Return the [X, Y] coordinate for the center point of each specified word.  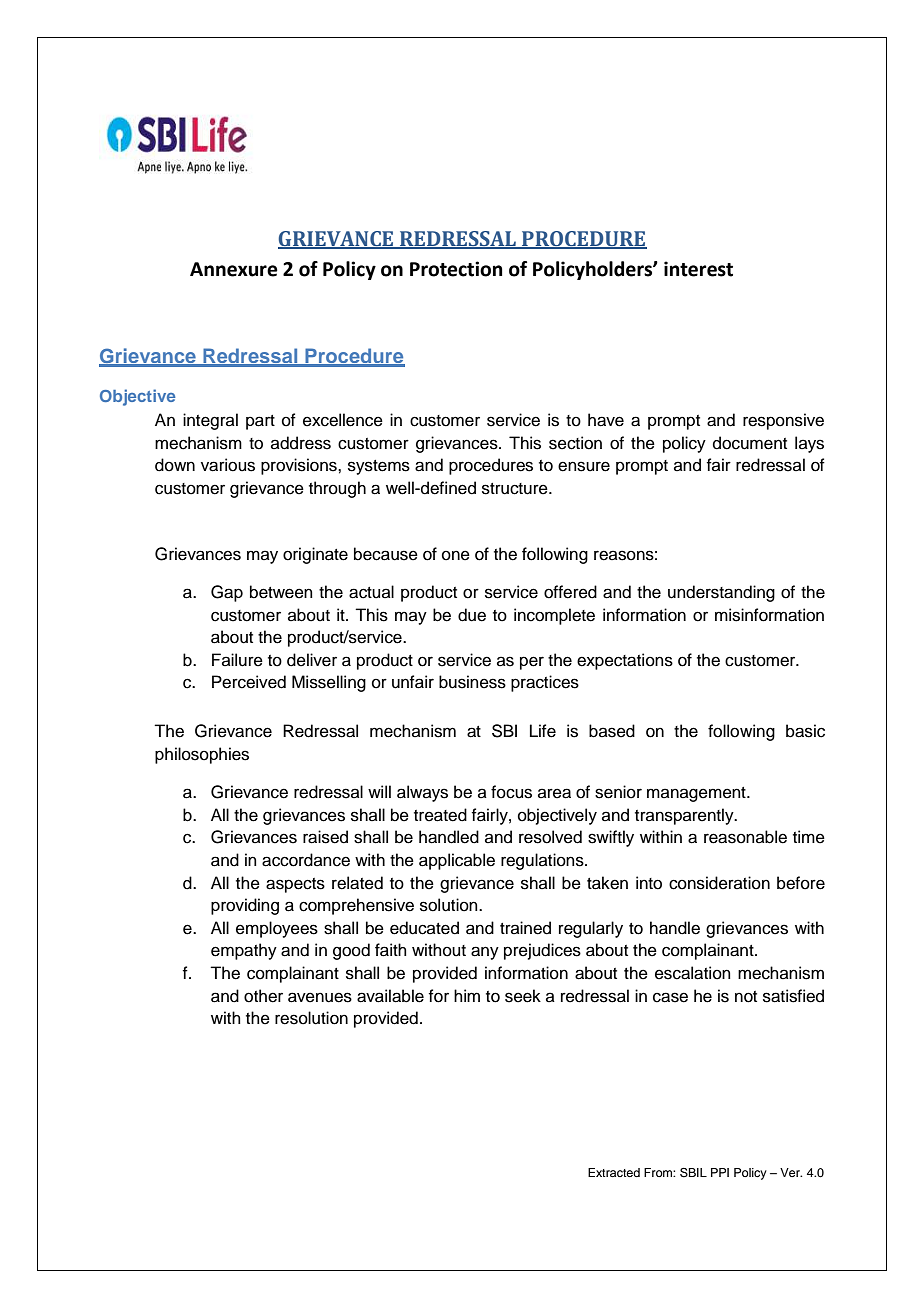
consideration [719, 883]
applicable [457, 861]
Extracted [614, 1172]
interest [698, 269]
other [263, 996]
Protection [456, 269]
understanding [721, 593]
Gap [227, 593]
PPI [720, 1172]
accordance [306, 860]
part [260, 422]
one [456, 555]
